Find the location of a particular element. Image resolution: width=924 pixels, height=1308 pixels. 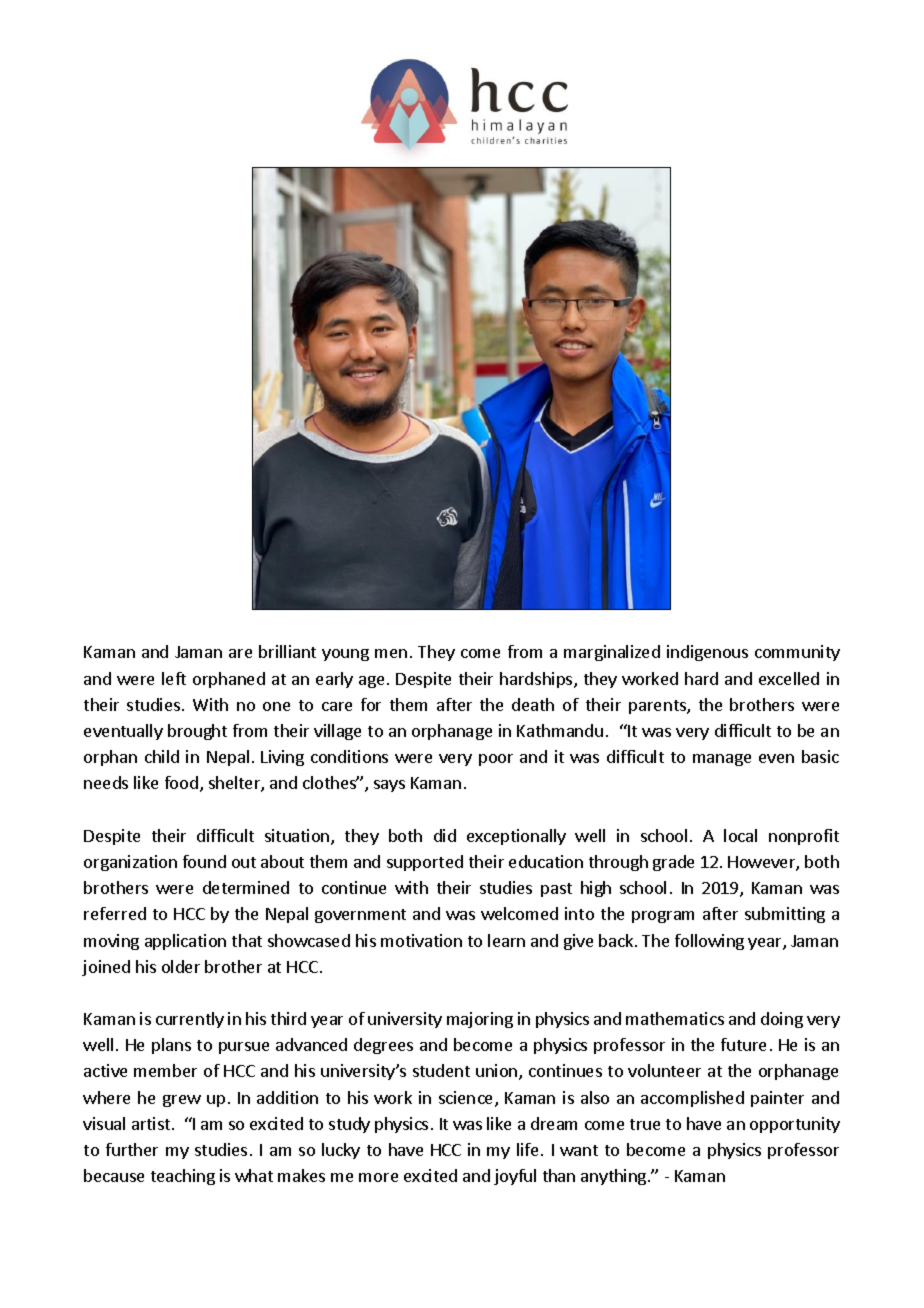

young is located at coordinates (345, 655).
